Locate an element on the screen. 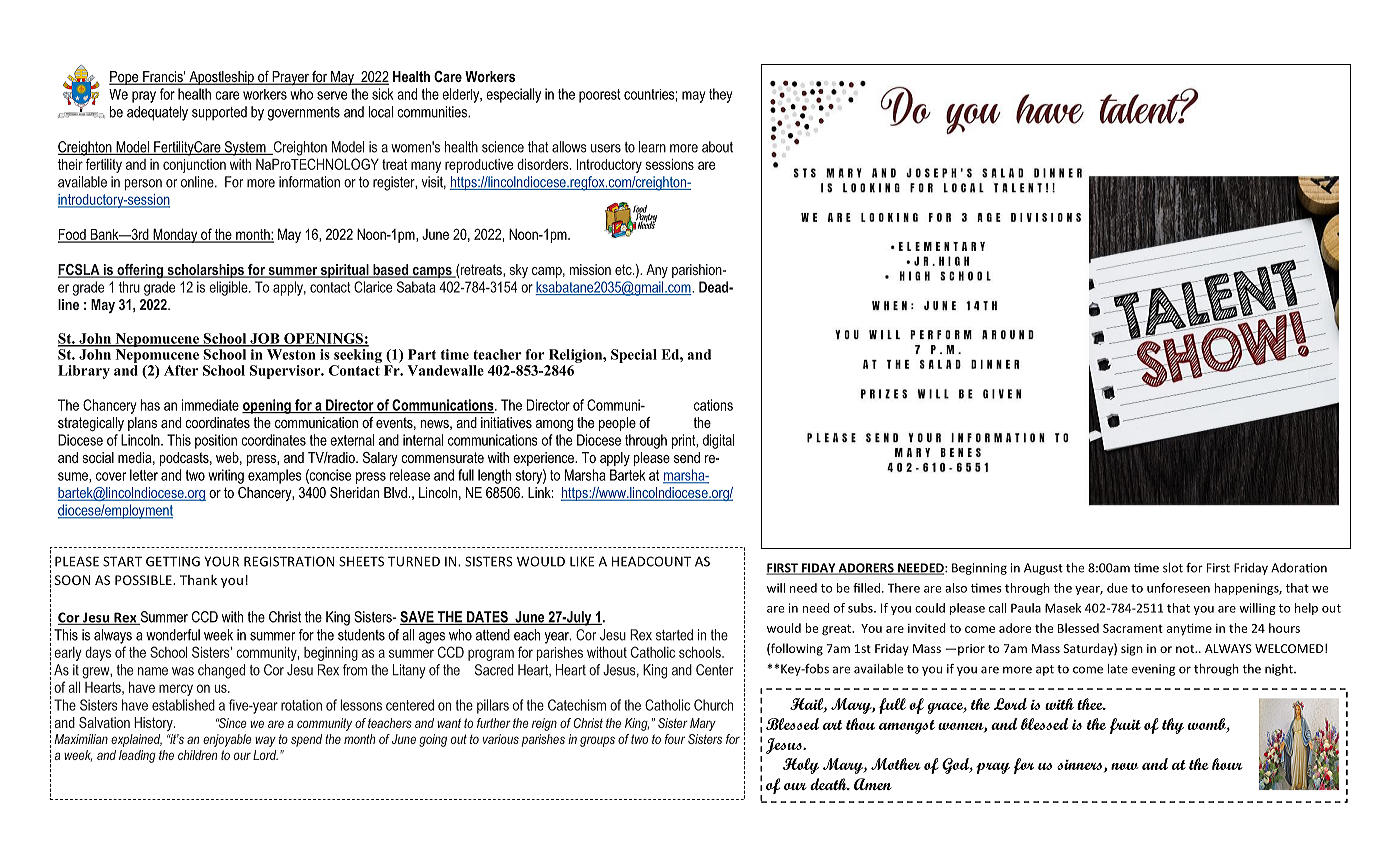  mission is located at coordinates (590, 269).
